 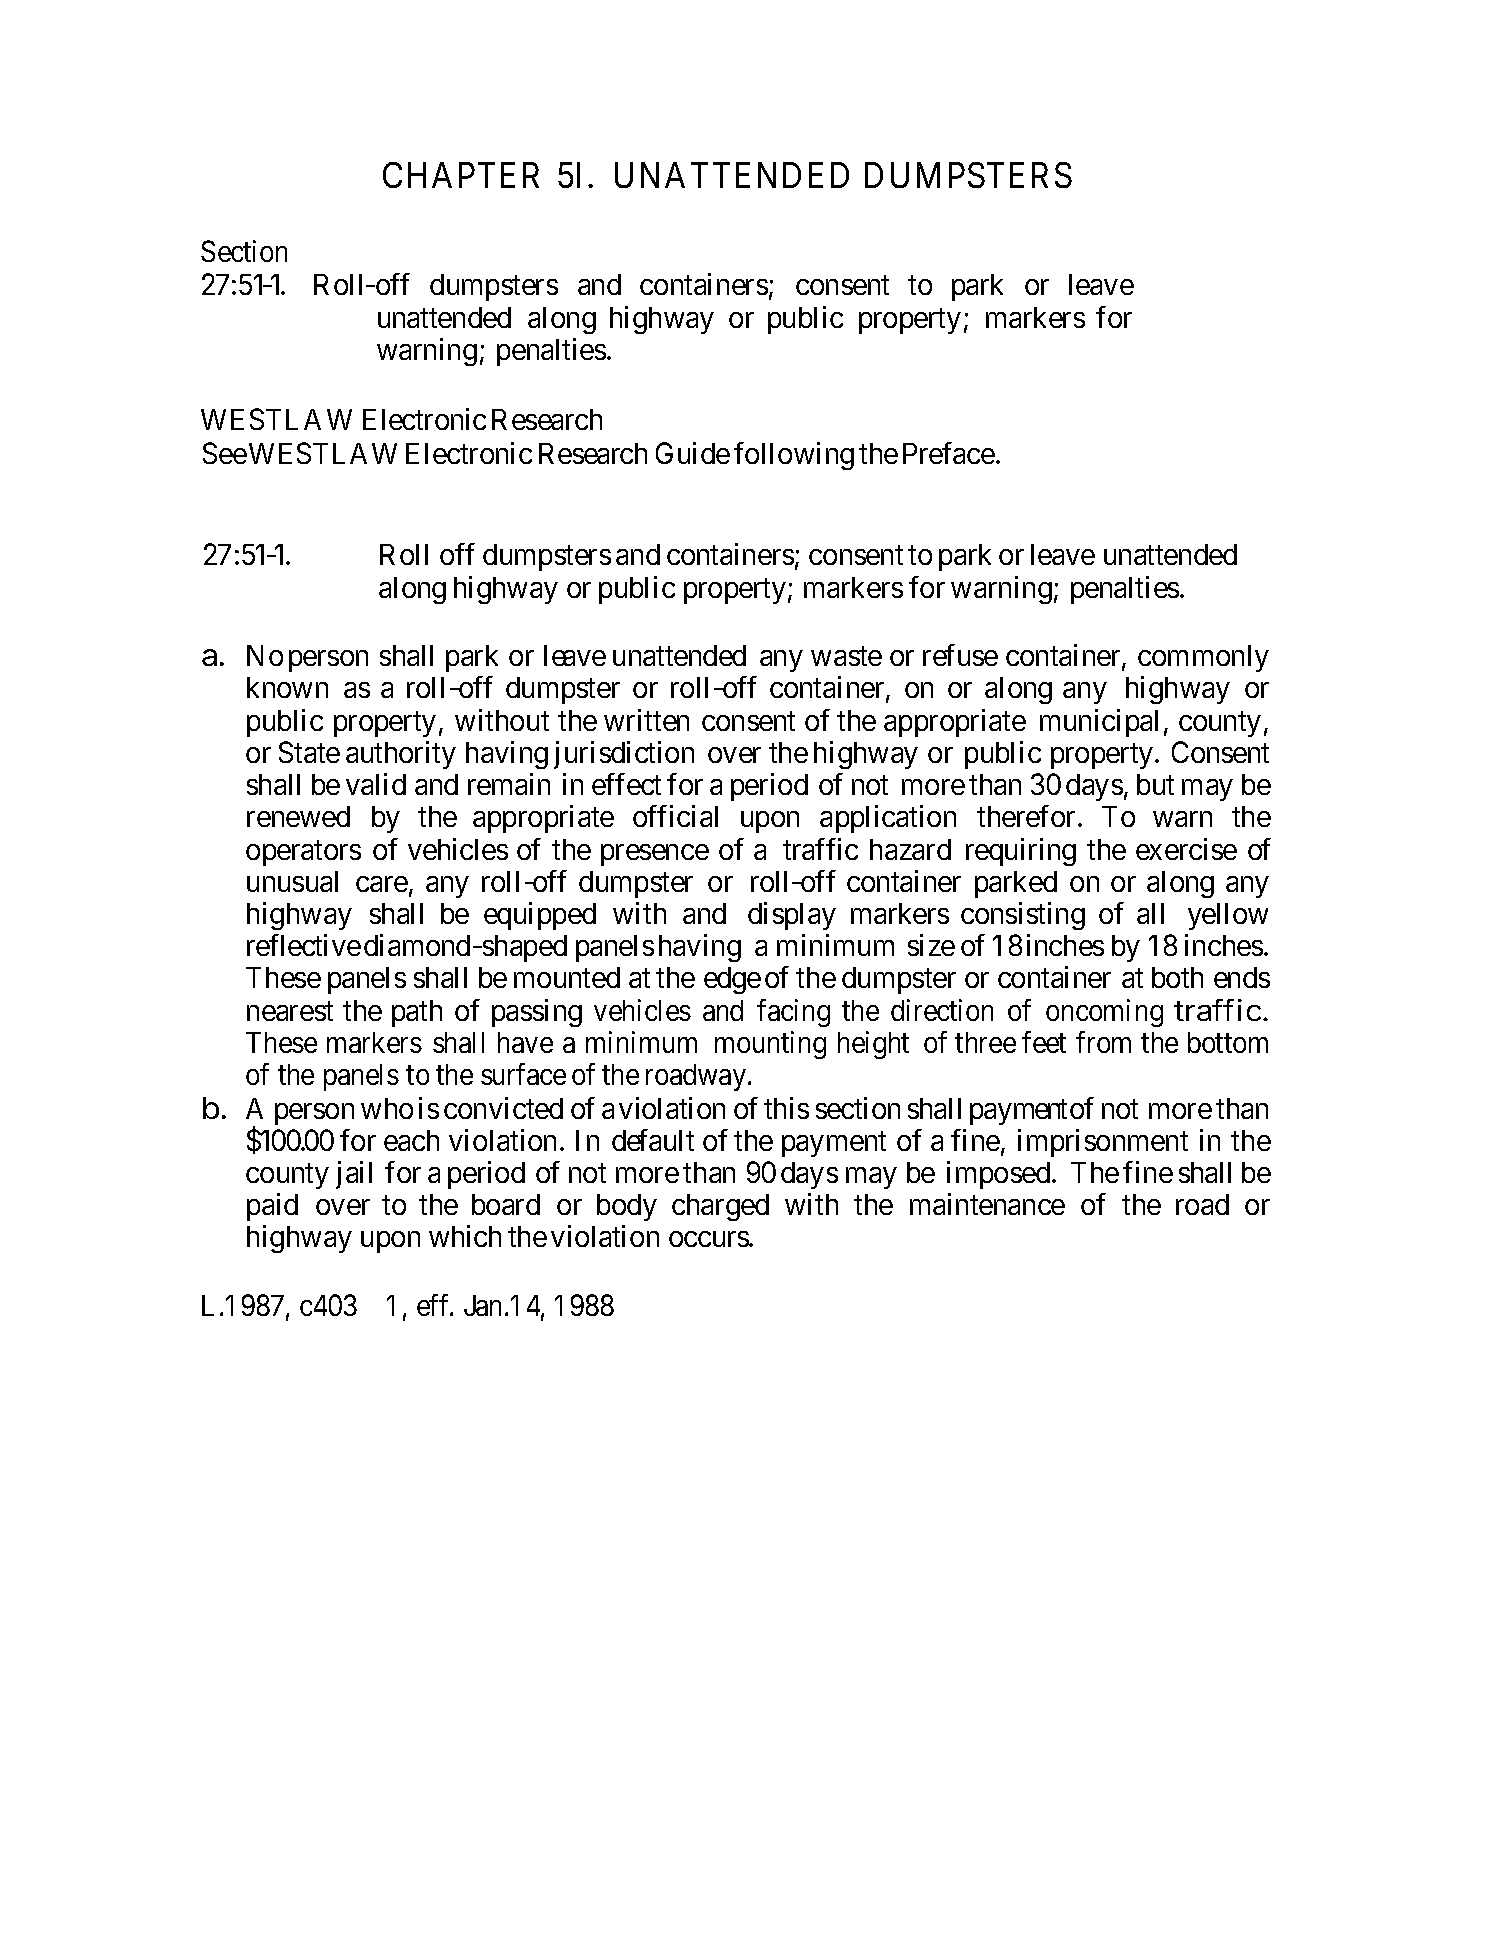 What do you see at coordinates (646, 720) in the screenshot?
I see `written` at bounding box center [646, 720].
